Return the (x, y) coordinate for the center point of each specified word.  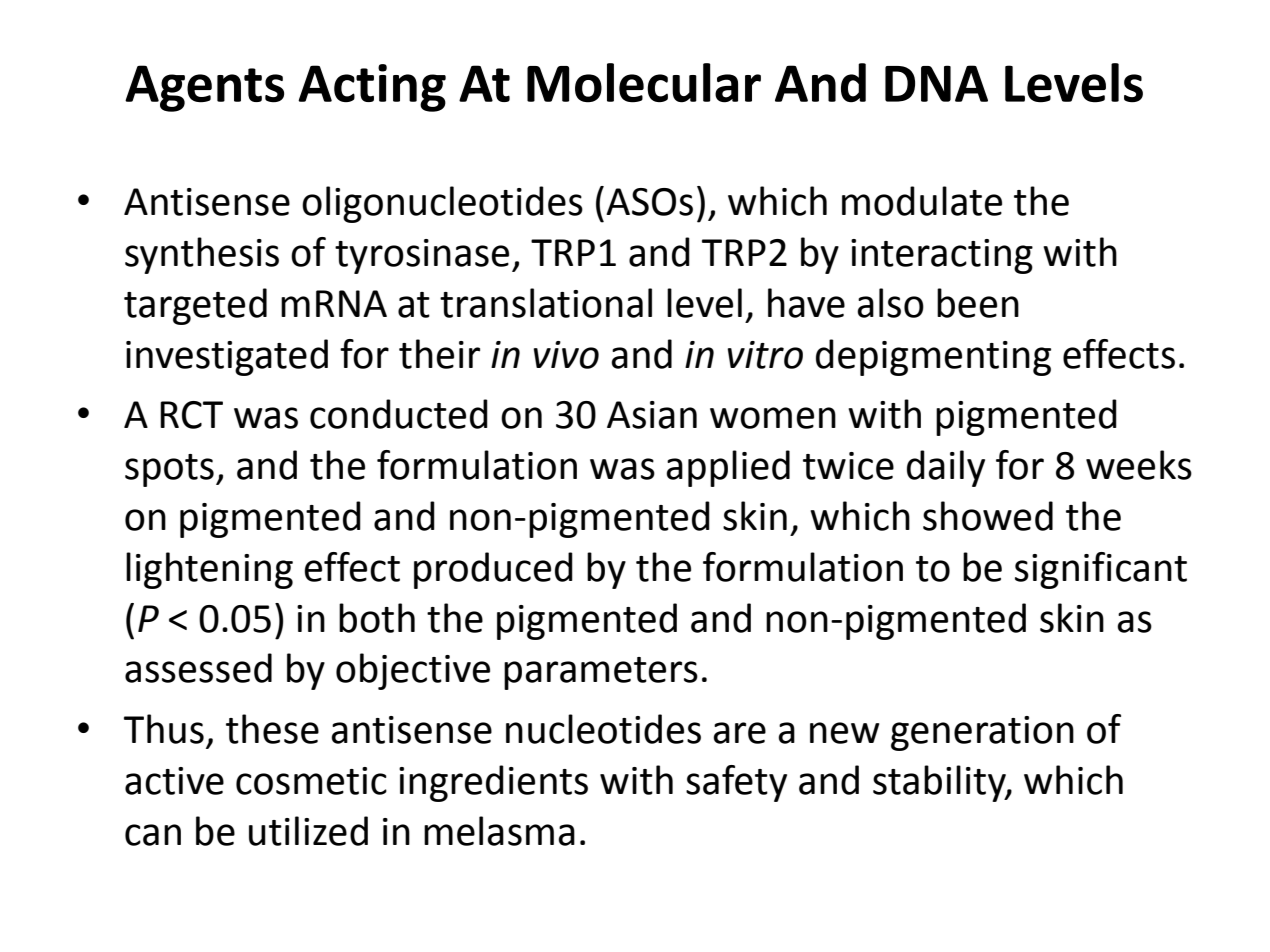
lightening (209, 570)
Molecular (644, 83)
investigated (227, 357)
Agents (204, 88)
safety (736, 783)
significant (1101, 570)
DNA (936, 83)
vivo (566, 355)
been (978, 303)
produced (493, 570)
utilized (308, 831)
